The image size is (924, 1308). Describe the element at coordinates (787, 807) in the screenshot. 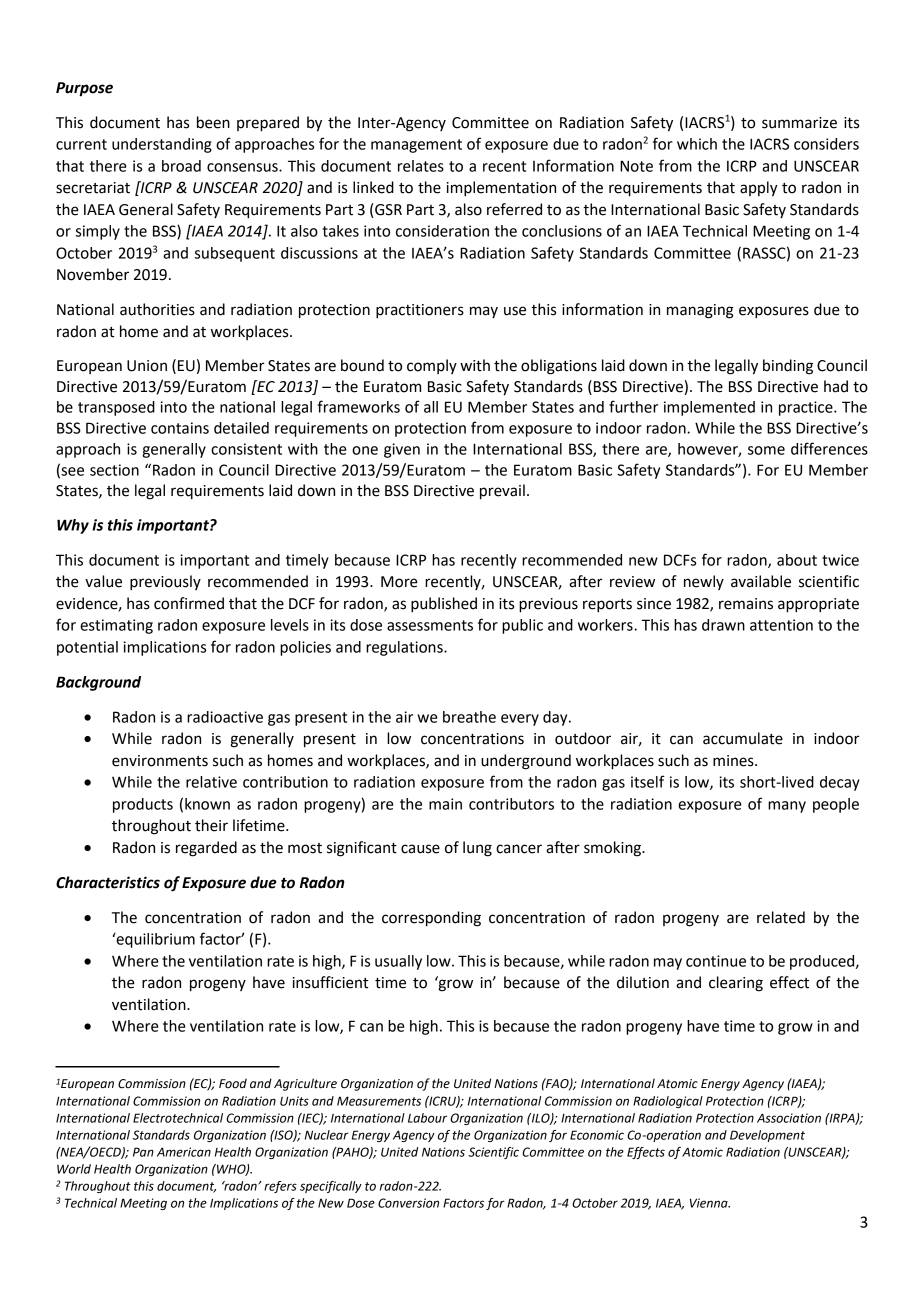

I see `many` at that location.
